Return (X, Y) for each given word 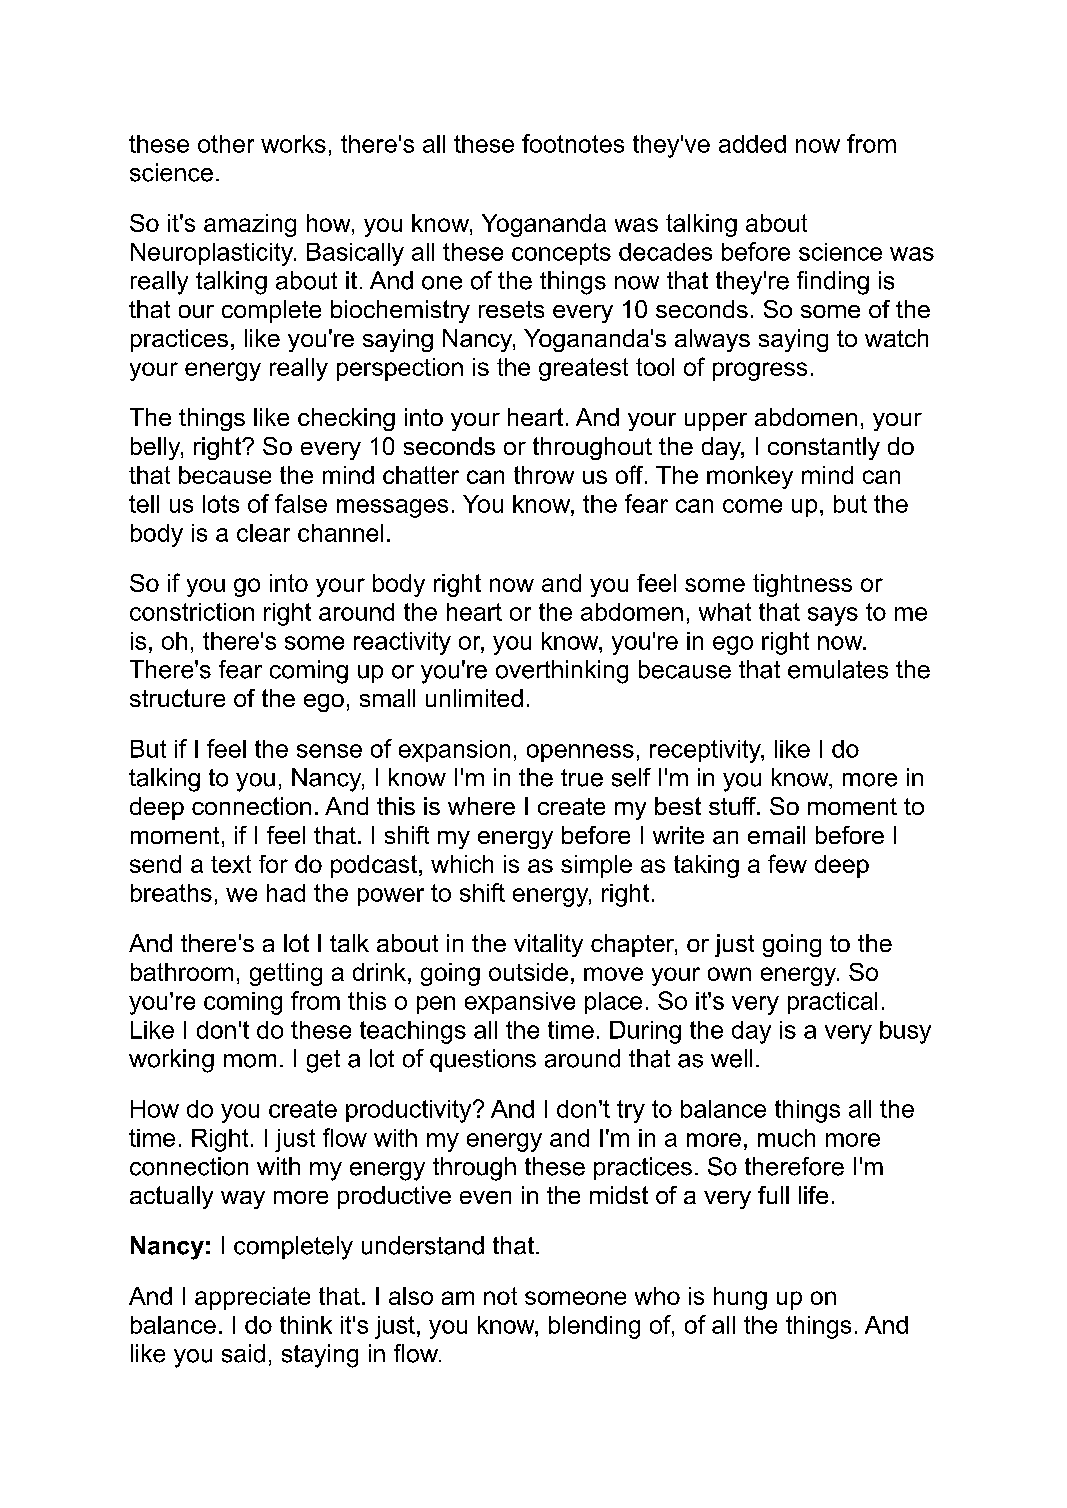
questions (483, 1060)
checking (346, 419)
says (833, 616)
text (231, 864)
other (226, 144)
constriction (192, 612)
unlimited (474, 698)
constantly (824, 448)
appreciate (252, 1298)
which (462, 864)
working (171, 1061)
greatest (583, 369)
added (752, 144)
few (787, 863)
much (786, 1138)
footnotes (573, 143)
